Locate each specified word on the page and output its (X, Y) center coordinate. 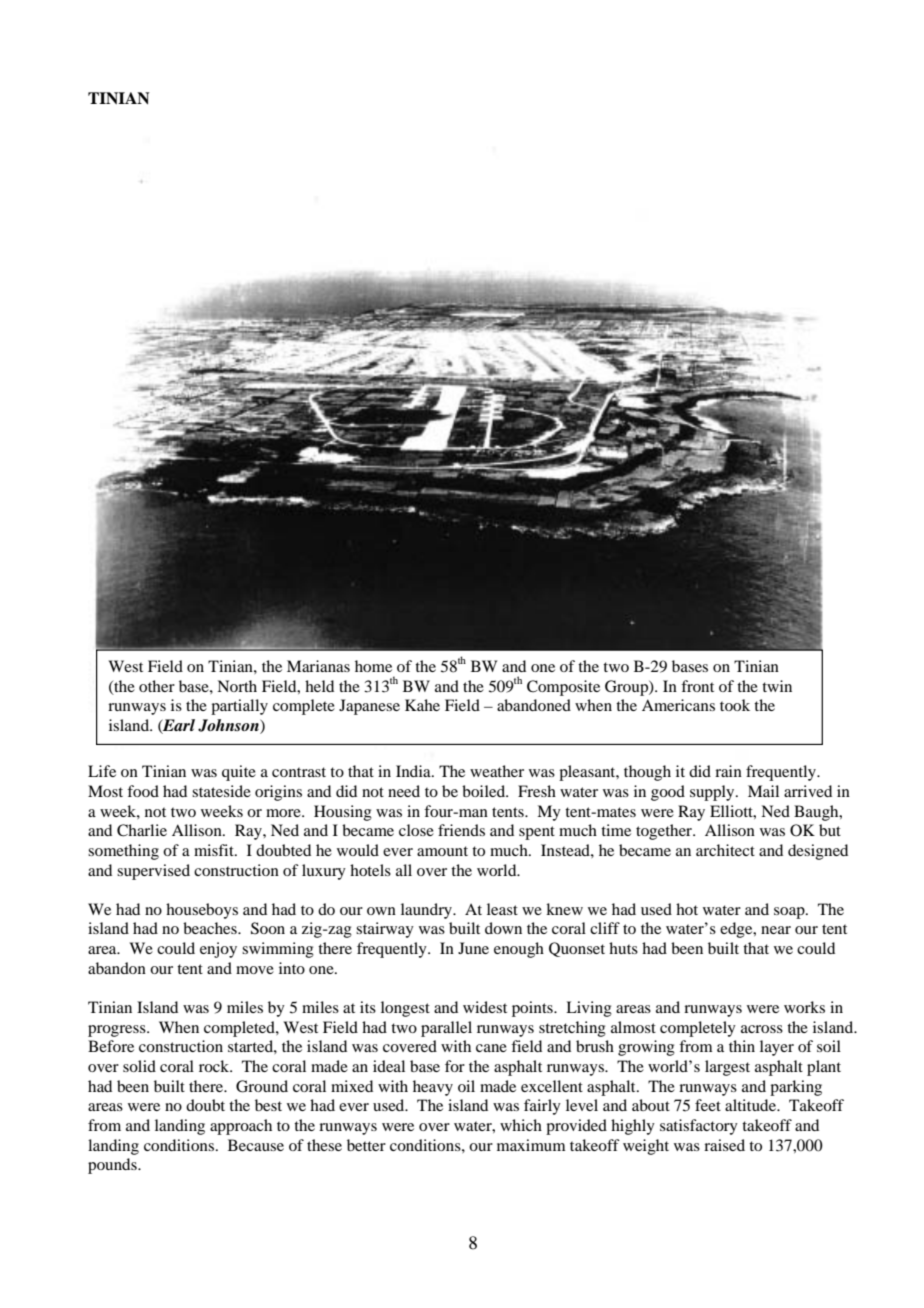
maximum (531, 1145)
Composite (563, 688)
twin (777, 686)
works (804, 1007)
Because (256, 1145)
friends (461, 830)
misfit (215, 850)
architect (725, 850)
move (255, 970)
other (157, 686)
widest (485, 1007)
